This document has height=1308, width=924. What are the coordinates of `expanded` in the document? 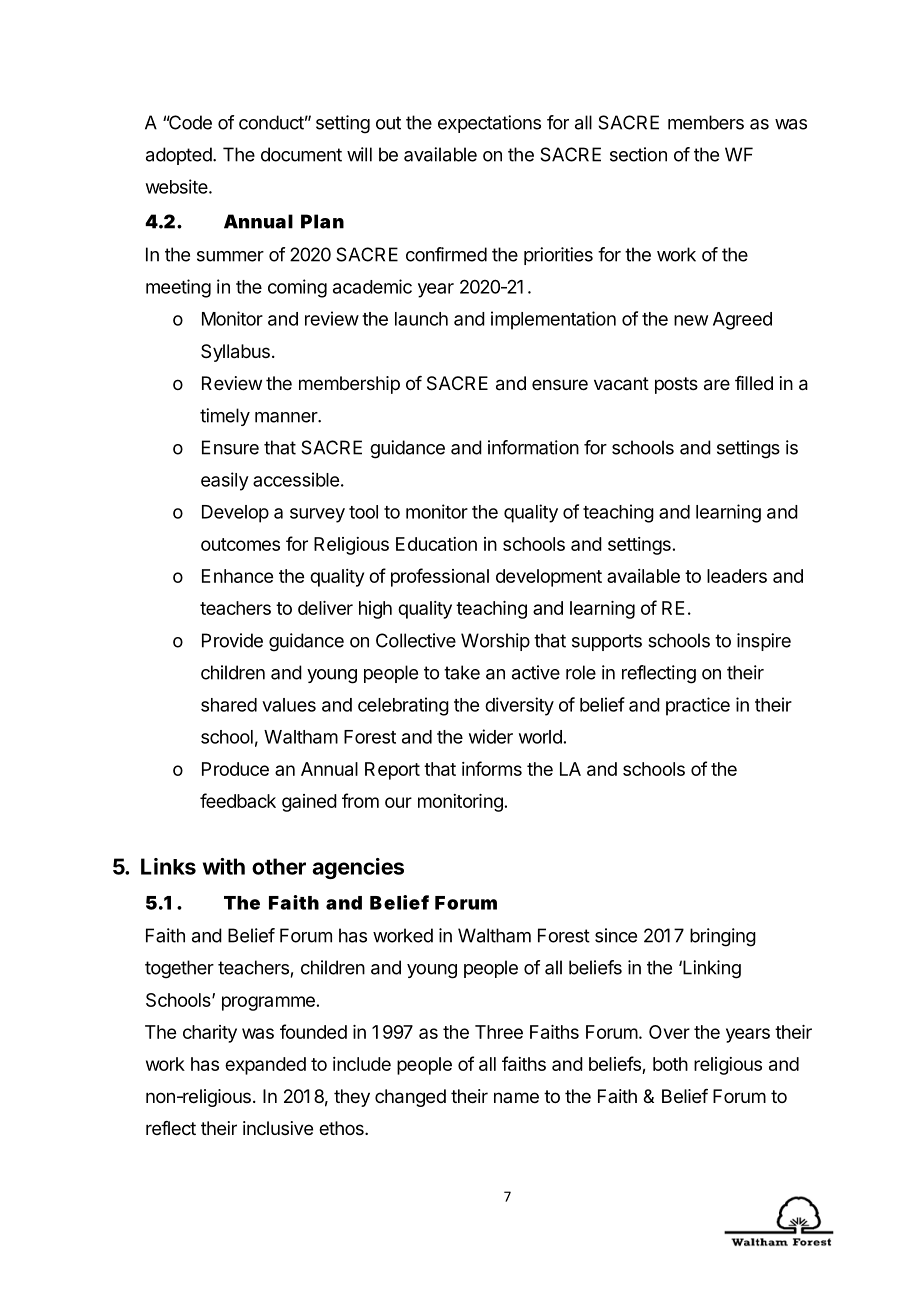 It's located at (265, 1066).
